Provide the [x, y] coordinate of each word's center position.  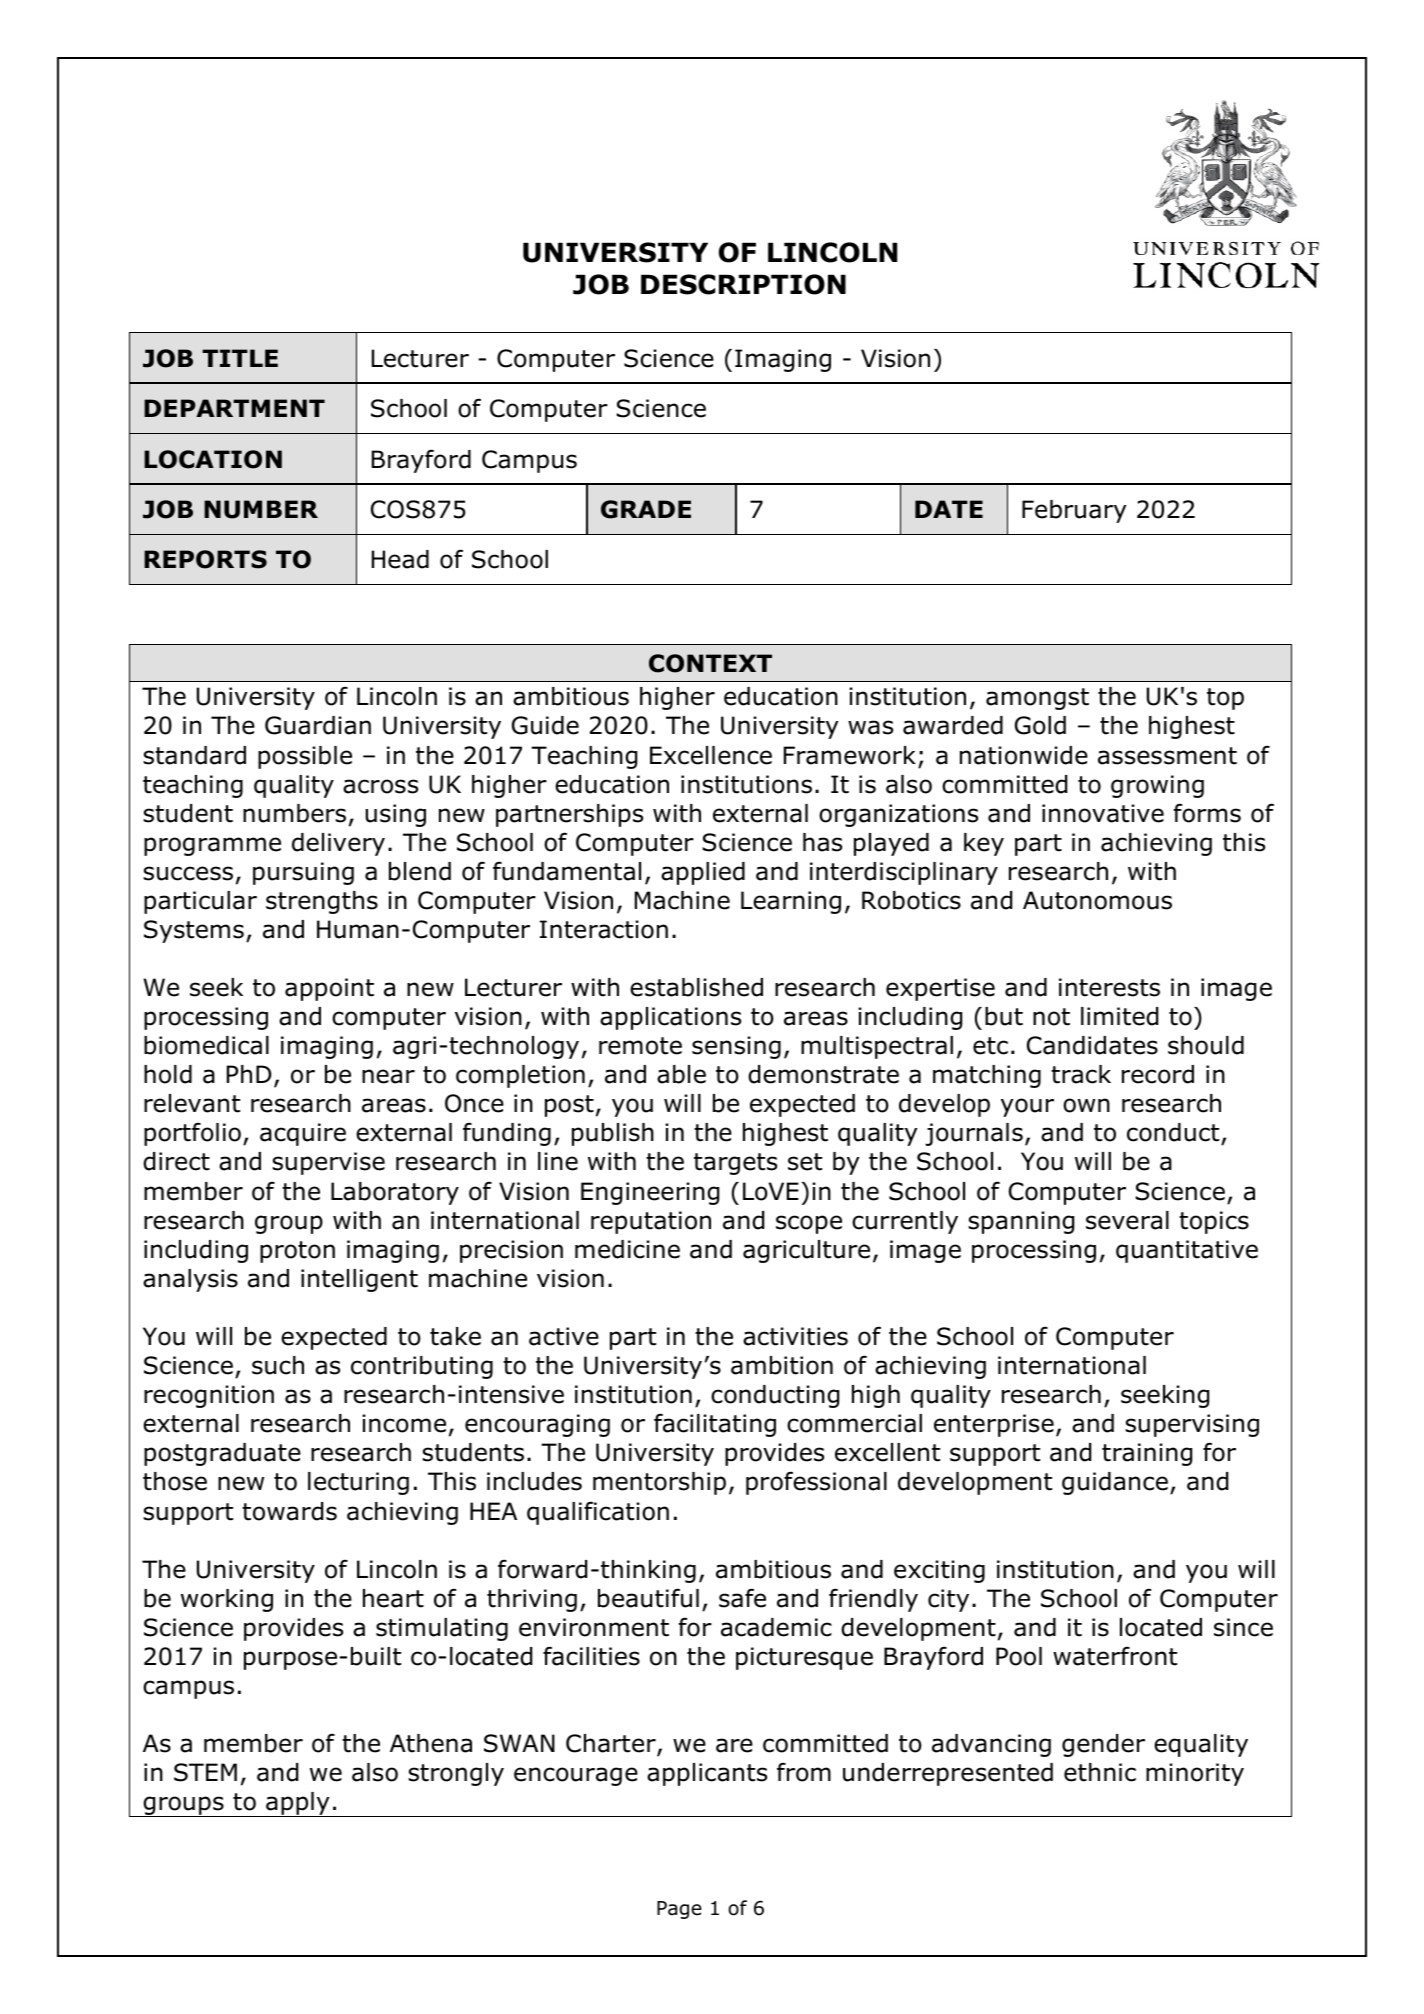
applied [703, 873]
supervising [1192, 1425]
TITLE [240, 358]
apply [298, 1804]
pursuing [303, 873]
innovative [1103, 813]
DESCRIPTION [743, 284]
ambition [782, 1365]
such [278, 1365]
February [1074, 511]
